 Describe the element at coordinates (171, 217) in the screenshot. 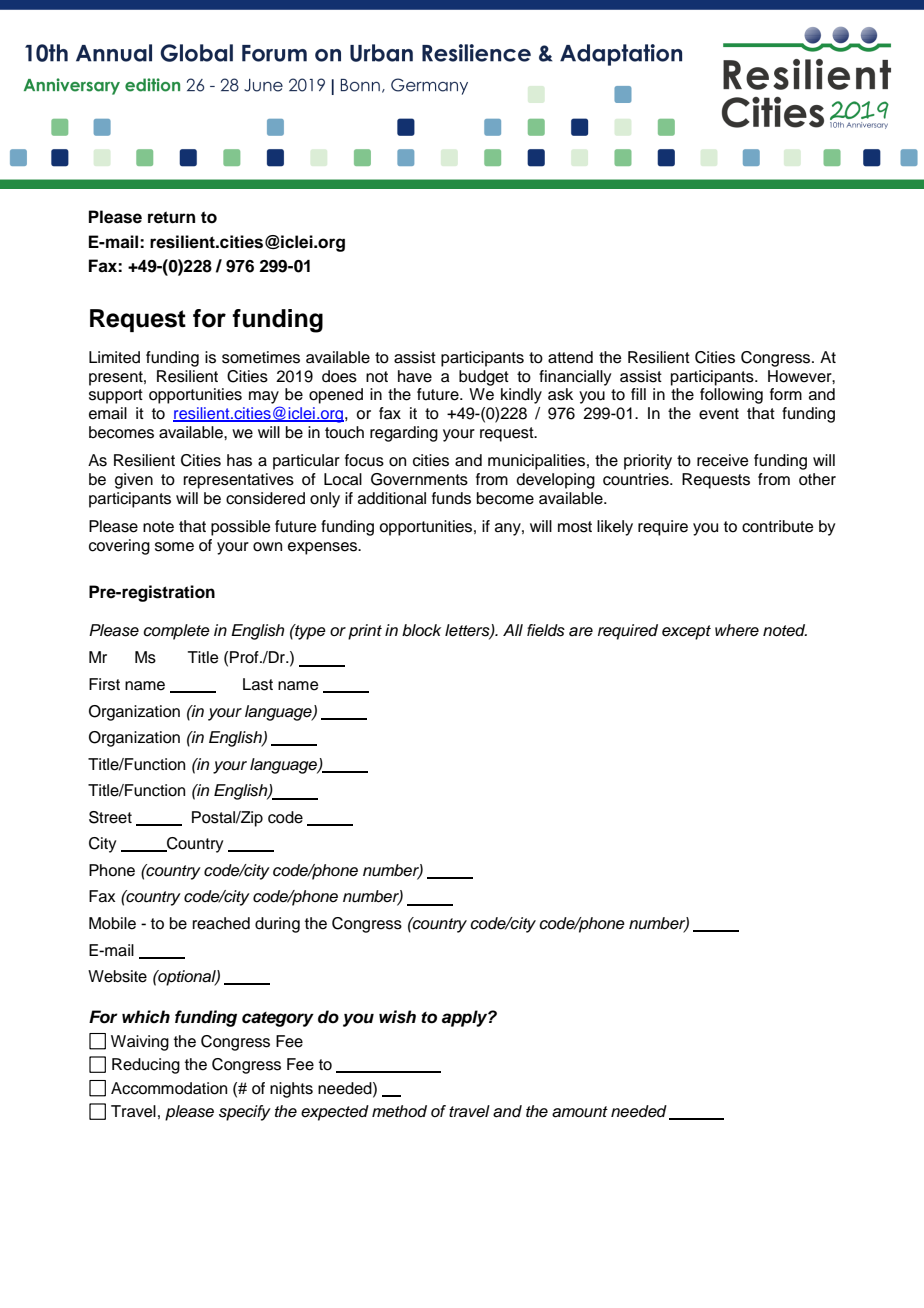

I see `return` at that location.
